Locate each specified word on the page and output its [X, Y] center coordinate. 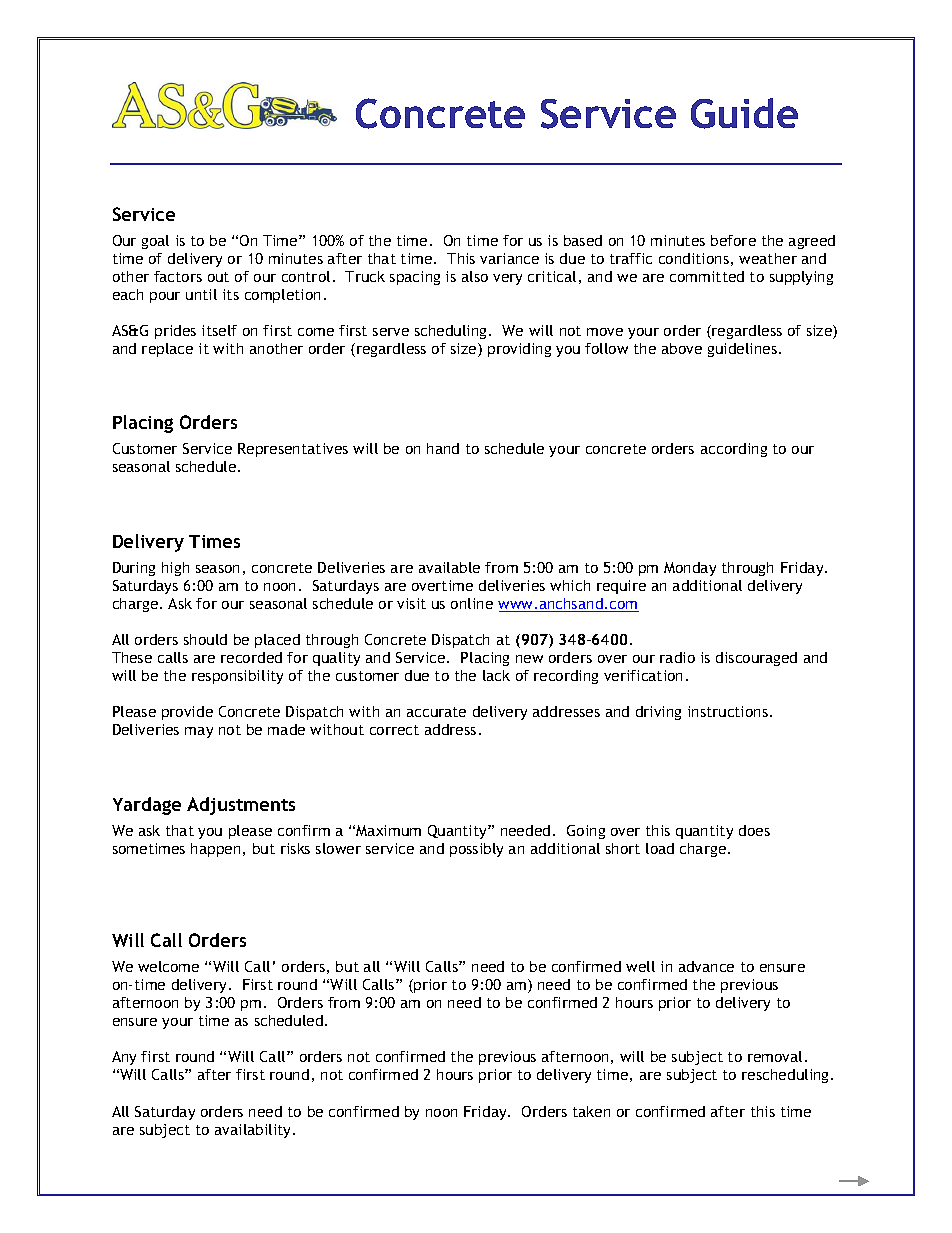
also [475, 276]
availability [254, 1131]
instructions [728, 711]
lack [496, 675]
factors [178, 276]
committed [707, 276]
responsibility [237, 677]
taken [591, 1111]
